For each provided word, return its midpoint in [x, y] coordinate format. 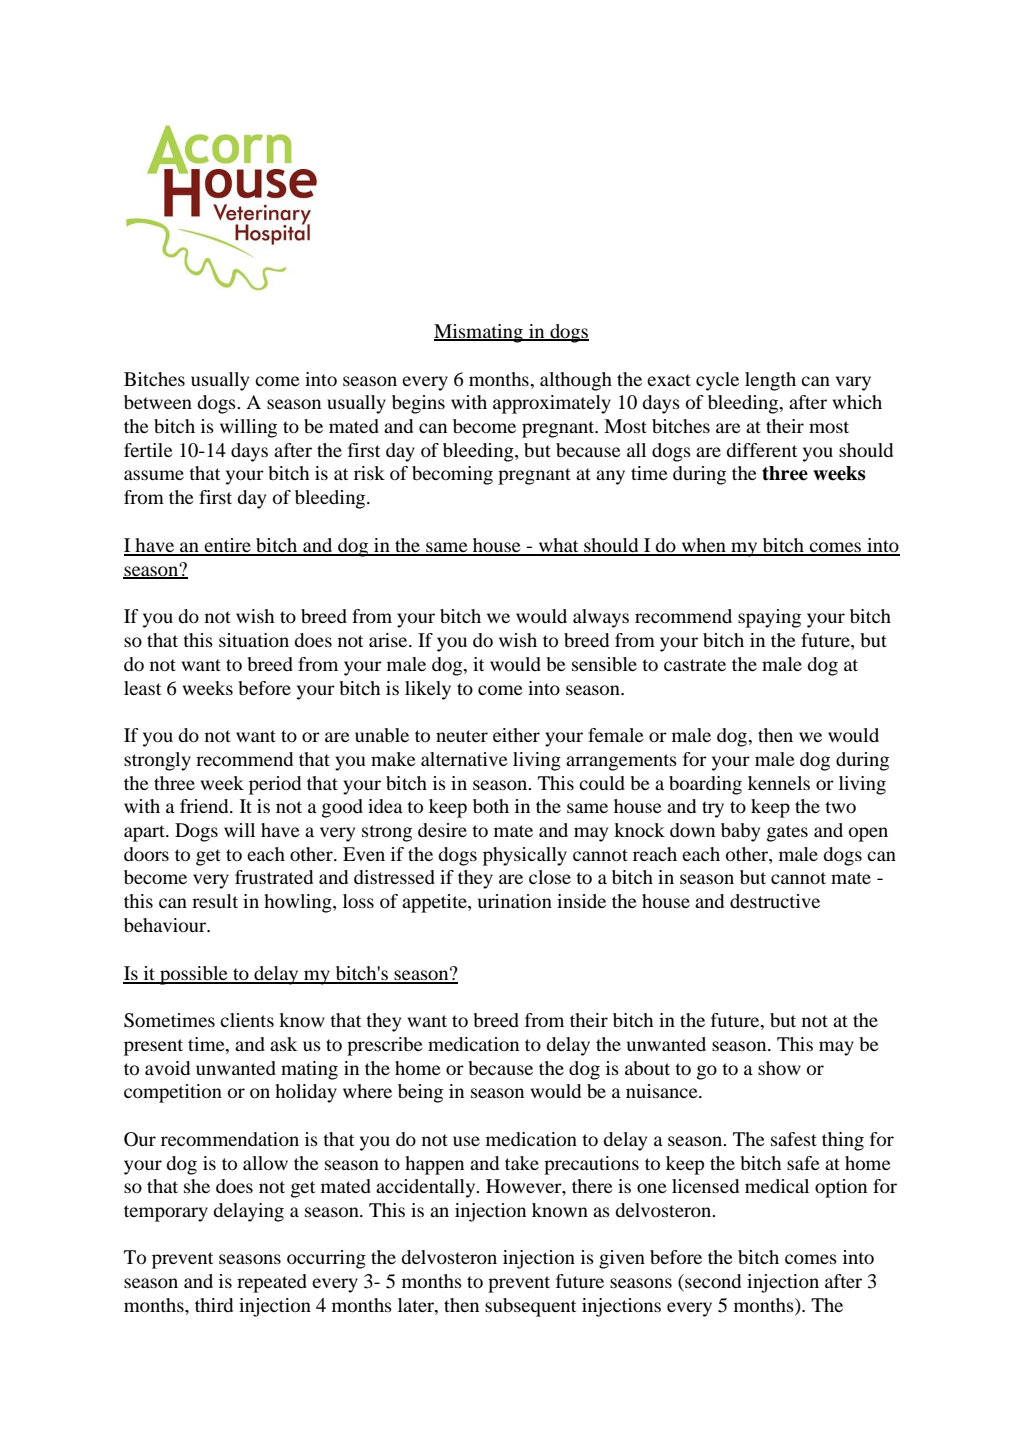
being [420, 1093]
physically [525, 856]
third [214, 1305]
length [770, 381]
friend [205, 806]
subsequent [530, 1307]
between [158, 402]
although [576, 381]
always [601, 618]
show [779, 1068]
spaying [769, 618]
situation [254, 640]
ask [283, 1044]
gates [787, 833]
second [712, 1282]
